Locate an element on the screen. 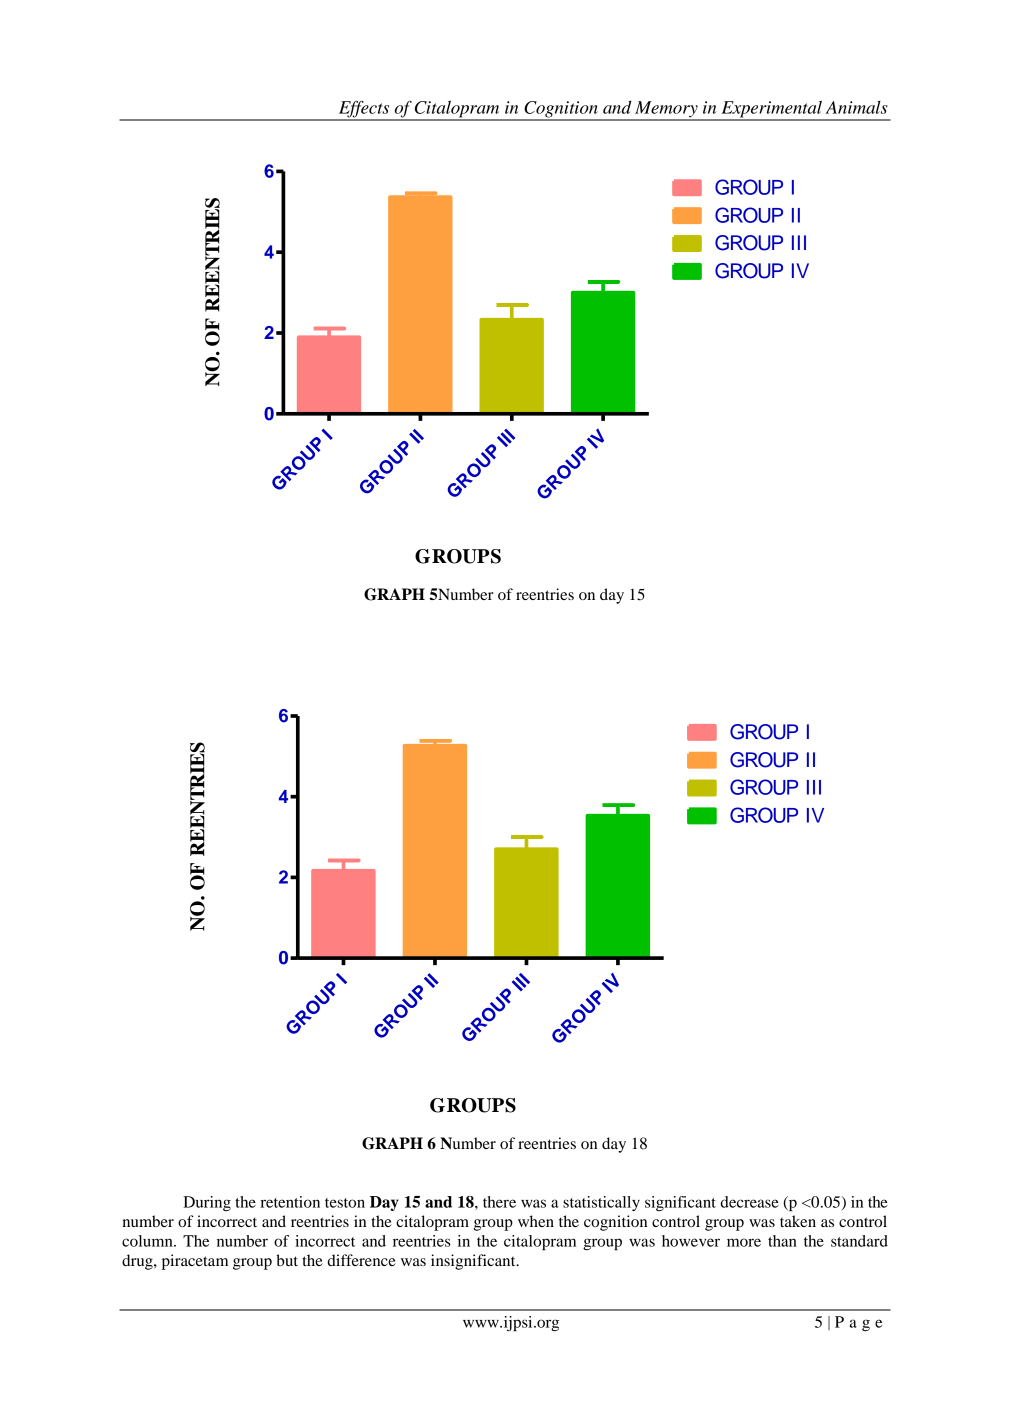 The image size is (1010, 1428). Experimental is located at coordinates (771, 110).
